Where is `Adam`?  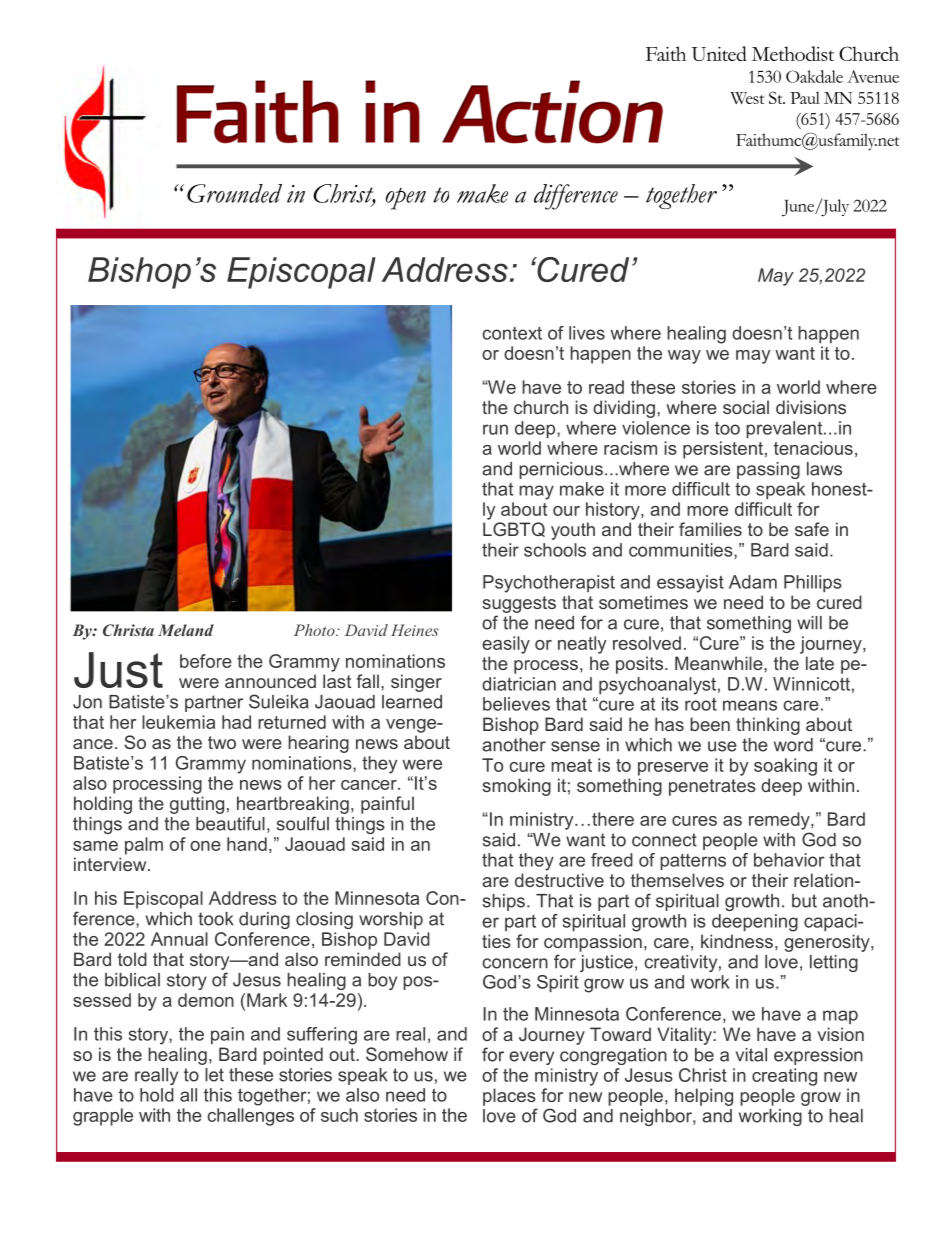 Adam is located at coordinates (753, 582).
